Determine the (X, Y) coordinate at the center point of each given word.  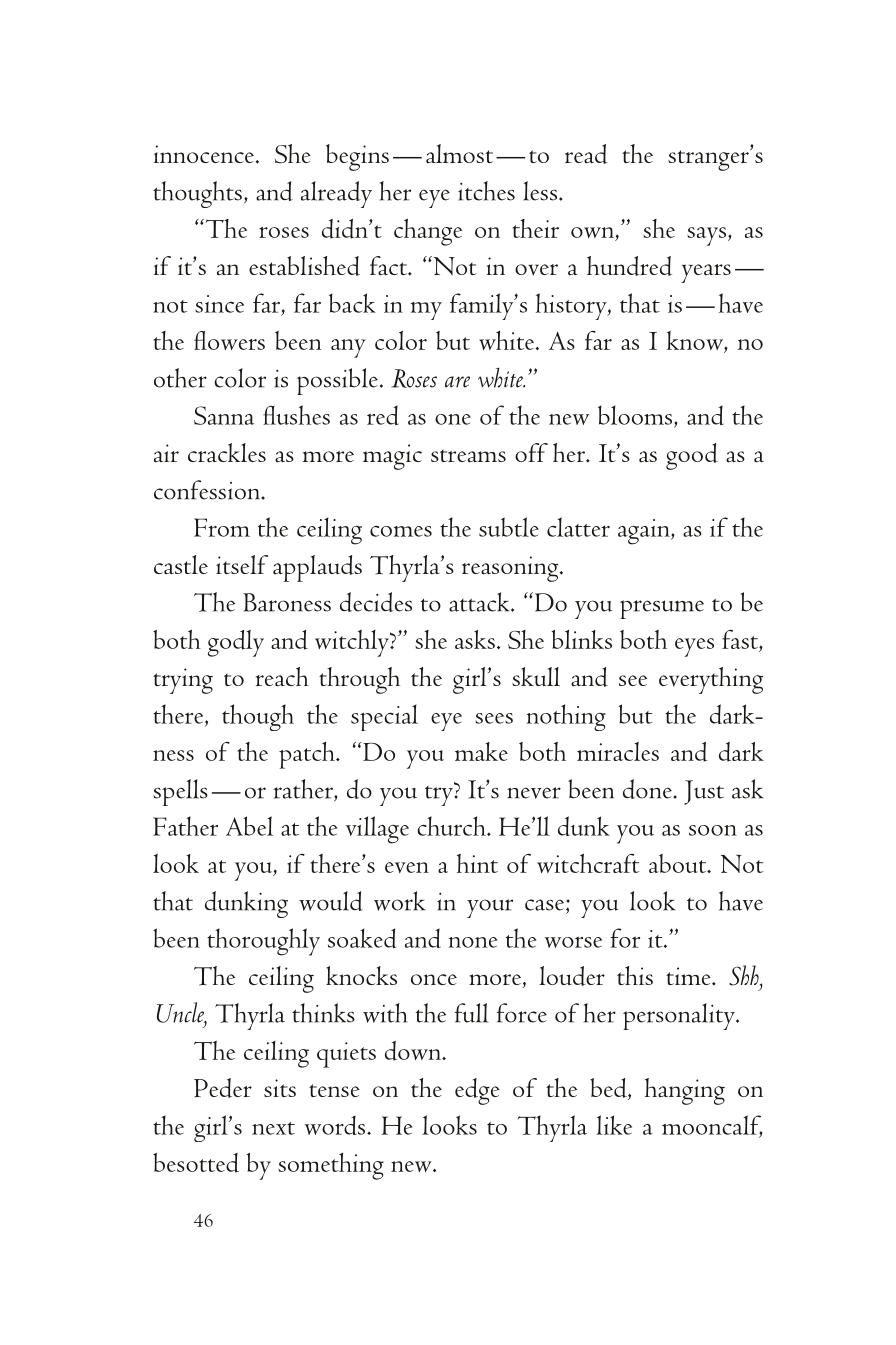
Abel (249, 826)
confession (208, 490)
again (645, 532)
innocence (204, 154)
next (273, 1128)
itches (486, 191)
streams (468, 456)
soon (713, 830)
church (452, 826)
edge (477, 1091)
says (706, 236)
